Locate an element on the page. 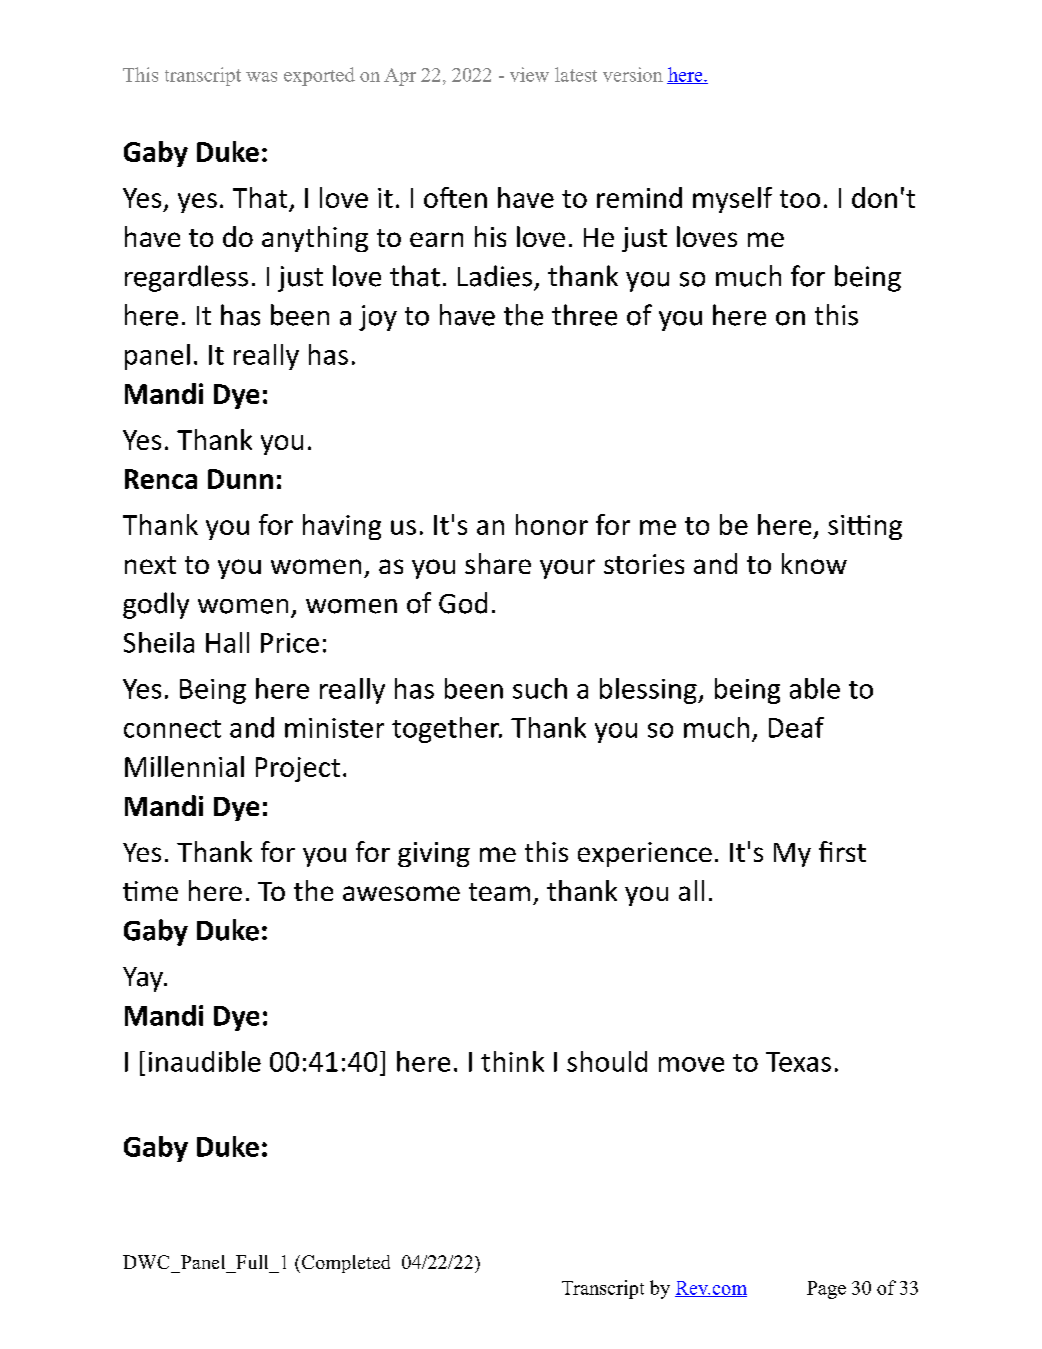 The height and width of the page is (1349, 1042). Page is located at coordinates (826, 1290).
